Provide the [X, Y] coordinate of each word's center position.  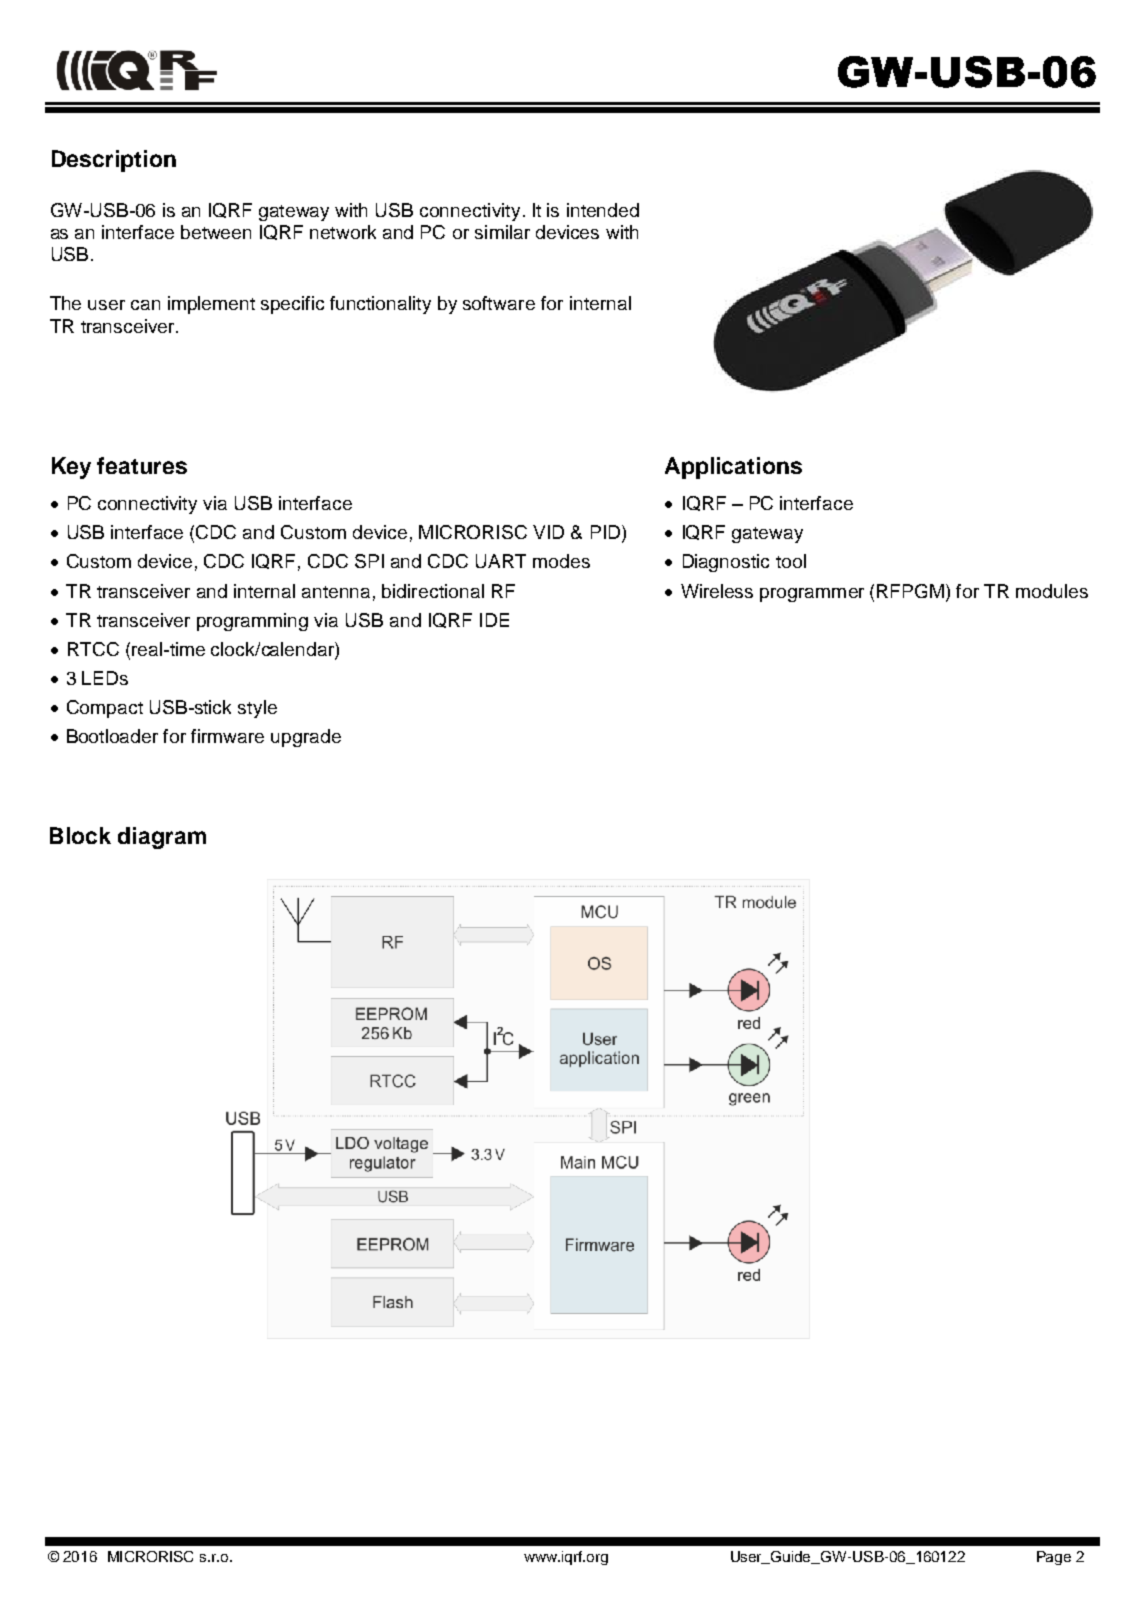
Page [1054, 1558]
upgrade [306, 738]
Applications [733, 468]
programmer [812, 595]
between [216, 232]
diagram [162, 838]
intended [603, 210]
